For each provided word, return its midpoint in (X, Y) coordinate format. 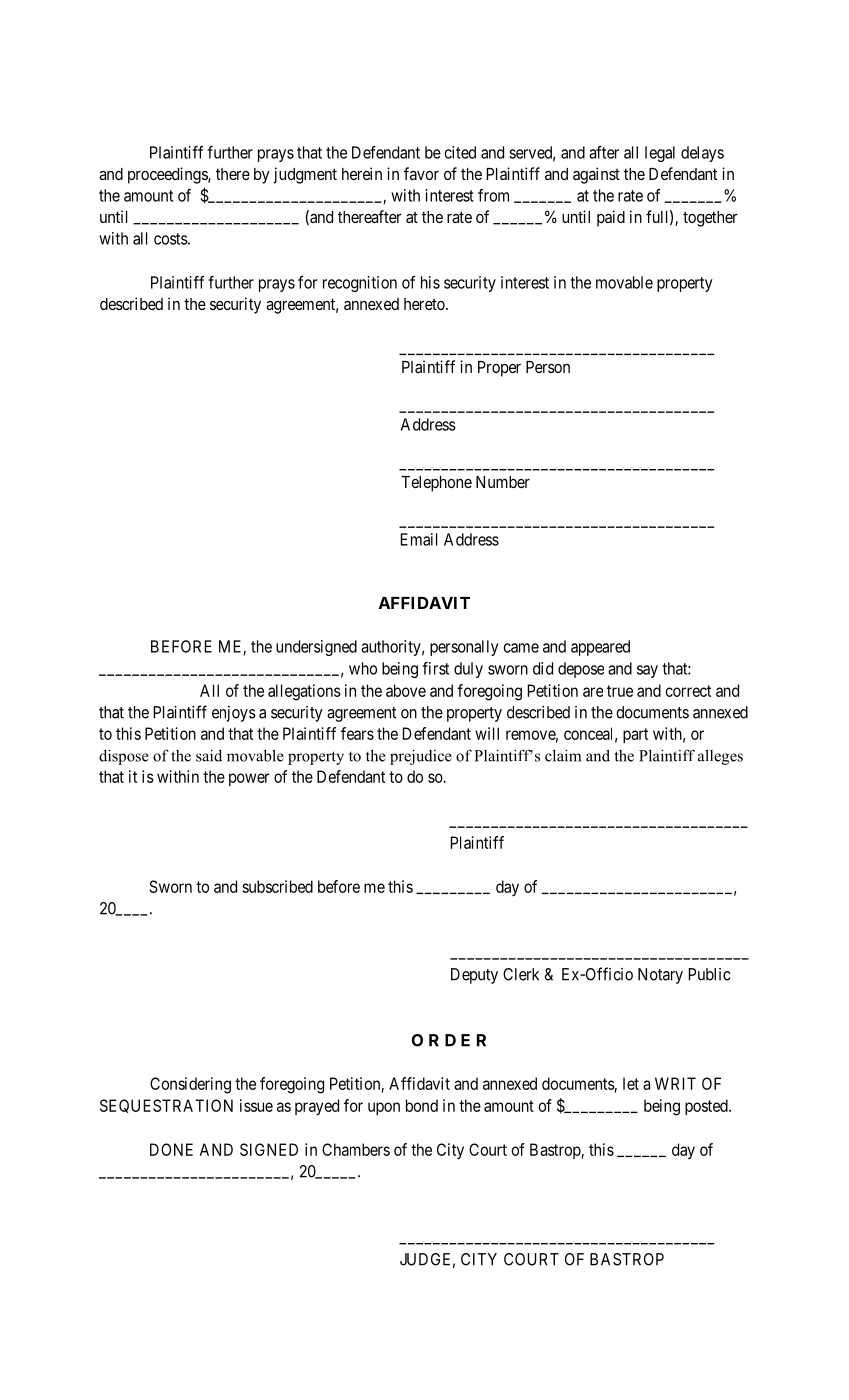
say (647, 671)
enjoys (234, 714)
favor (421, 173)
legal (660, 154)
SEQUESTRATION (166, 1106)
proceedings (168, 175)
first (435, 668)
